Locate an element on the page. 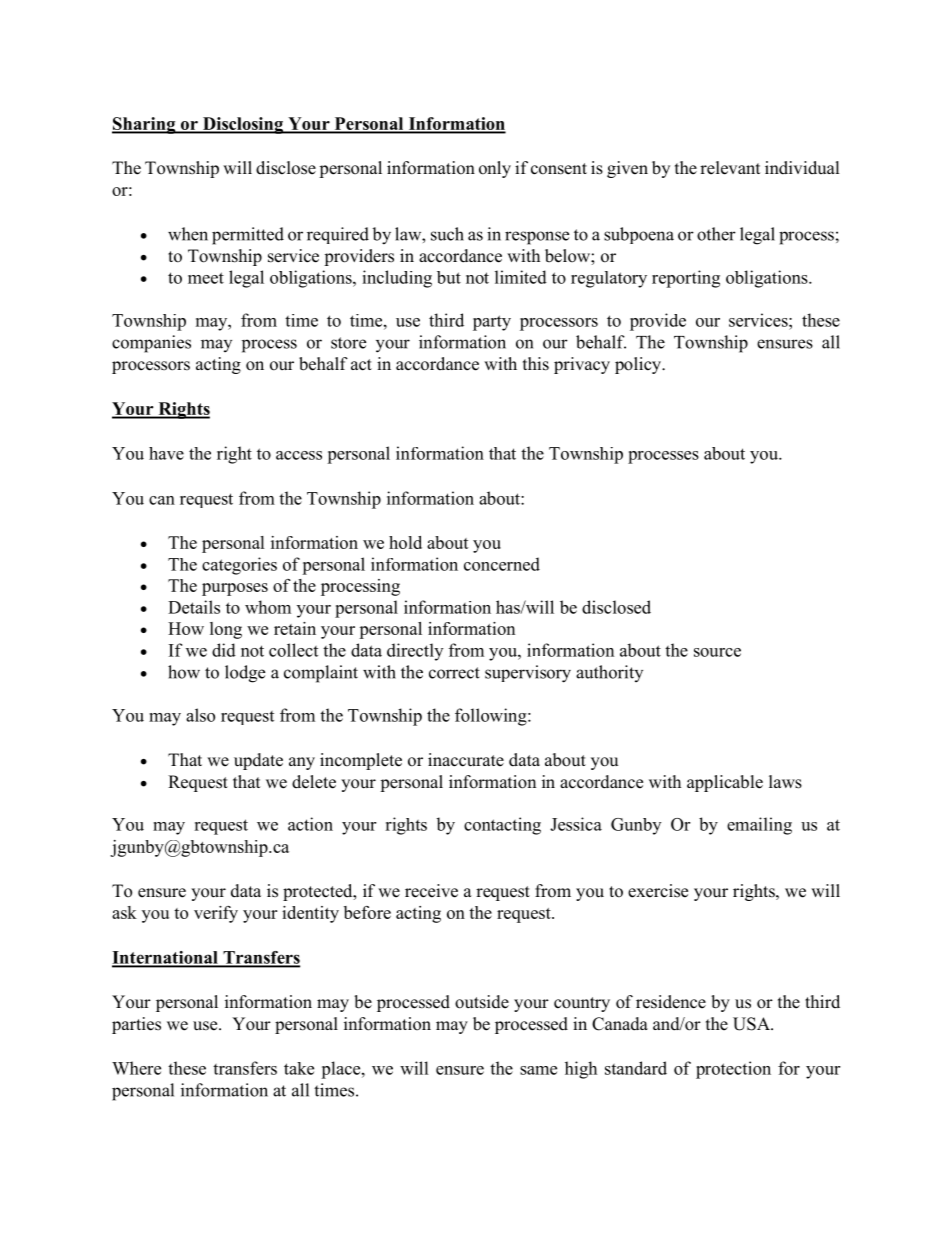  concerned is located at coordinates (502, 564).
